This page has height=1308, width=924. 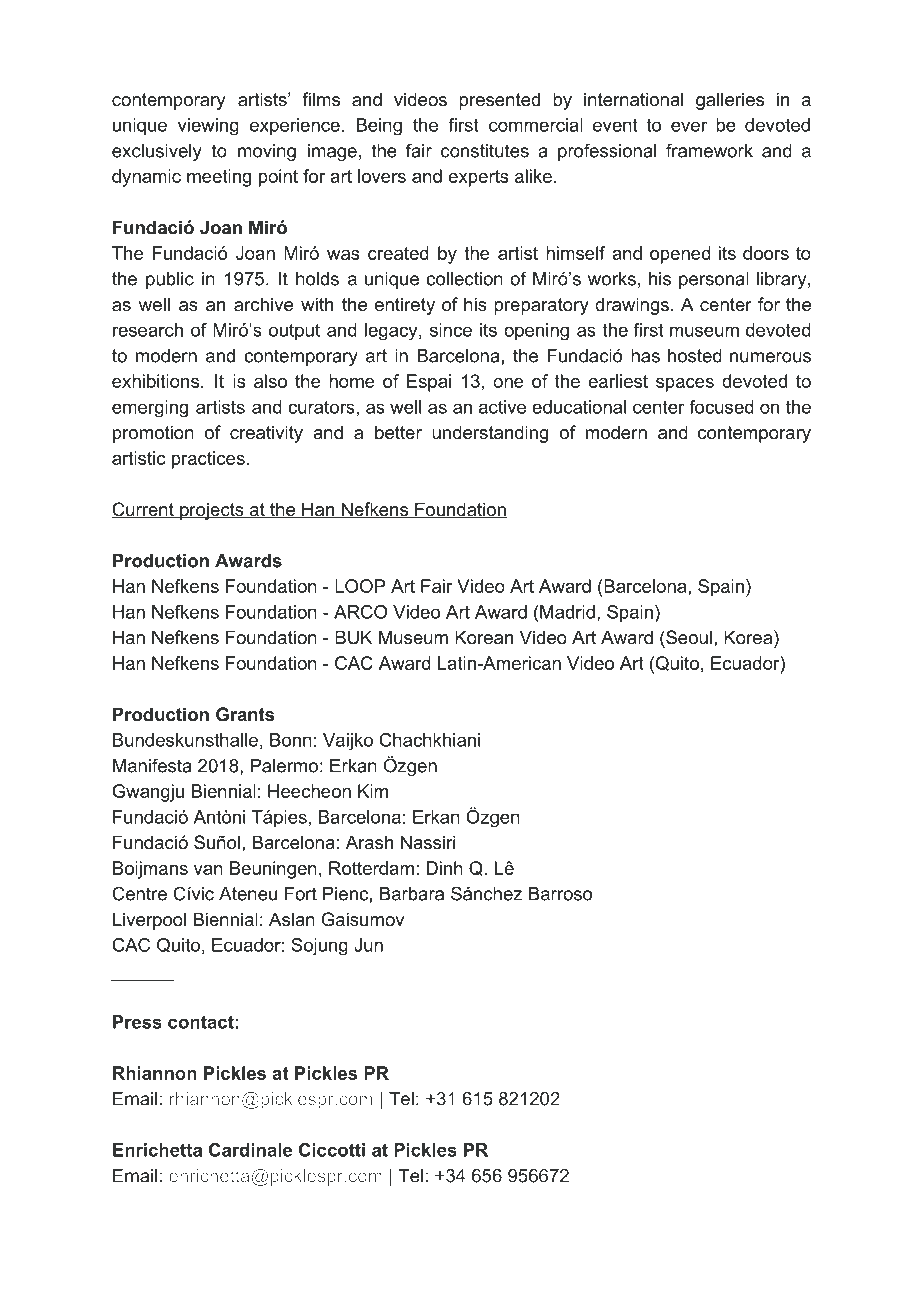 I want to click on Dinh, so click(x=444, y=868).
